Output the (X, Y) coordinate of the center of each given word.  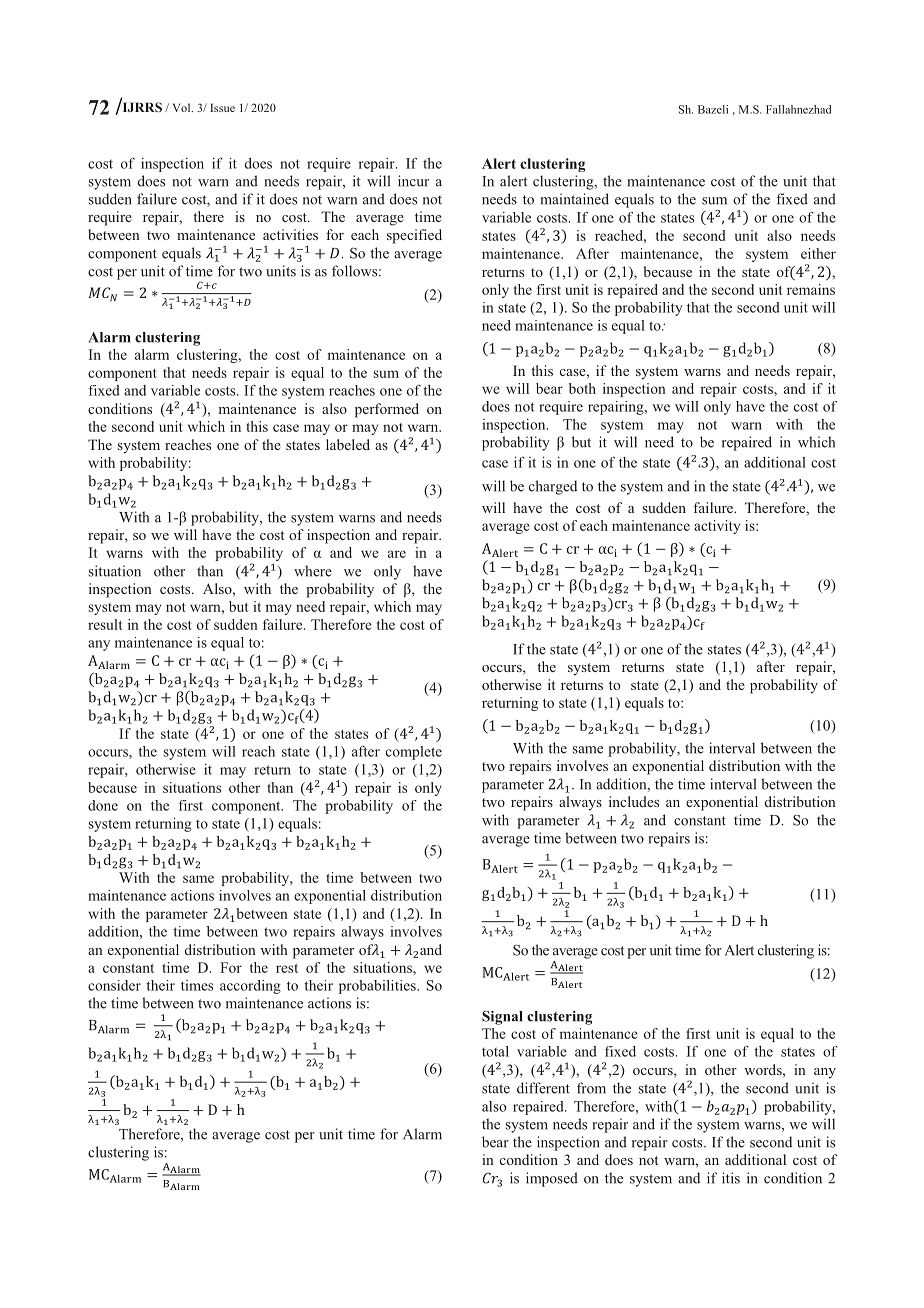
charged (553, 487)
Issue (222, 108)
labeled (348, 444)
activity (717, 527)
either (818, 253)
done (103, 805)
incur (413, 181)
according (250, 987)
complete (414, 753)
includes (634, 801)
